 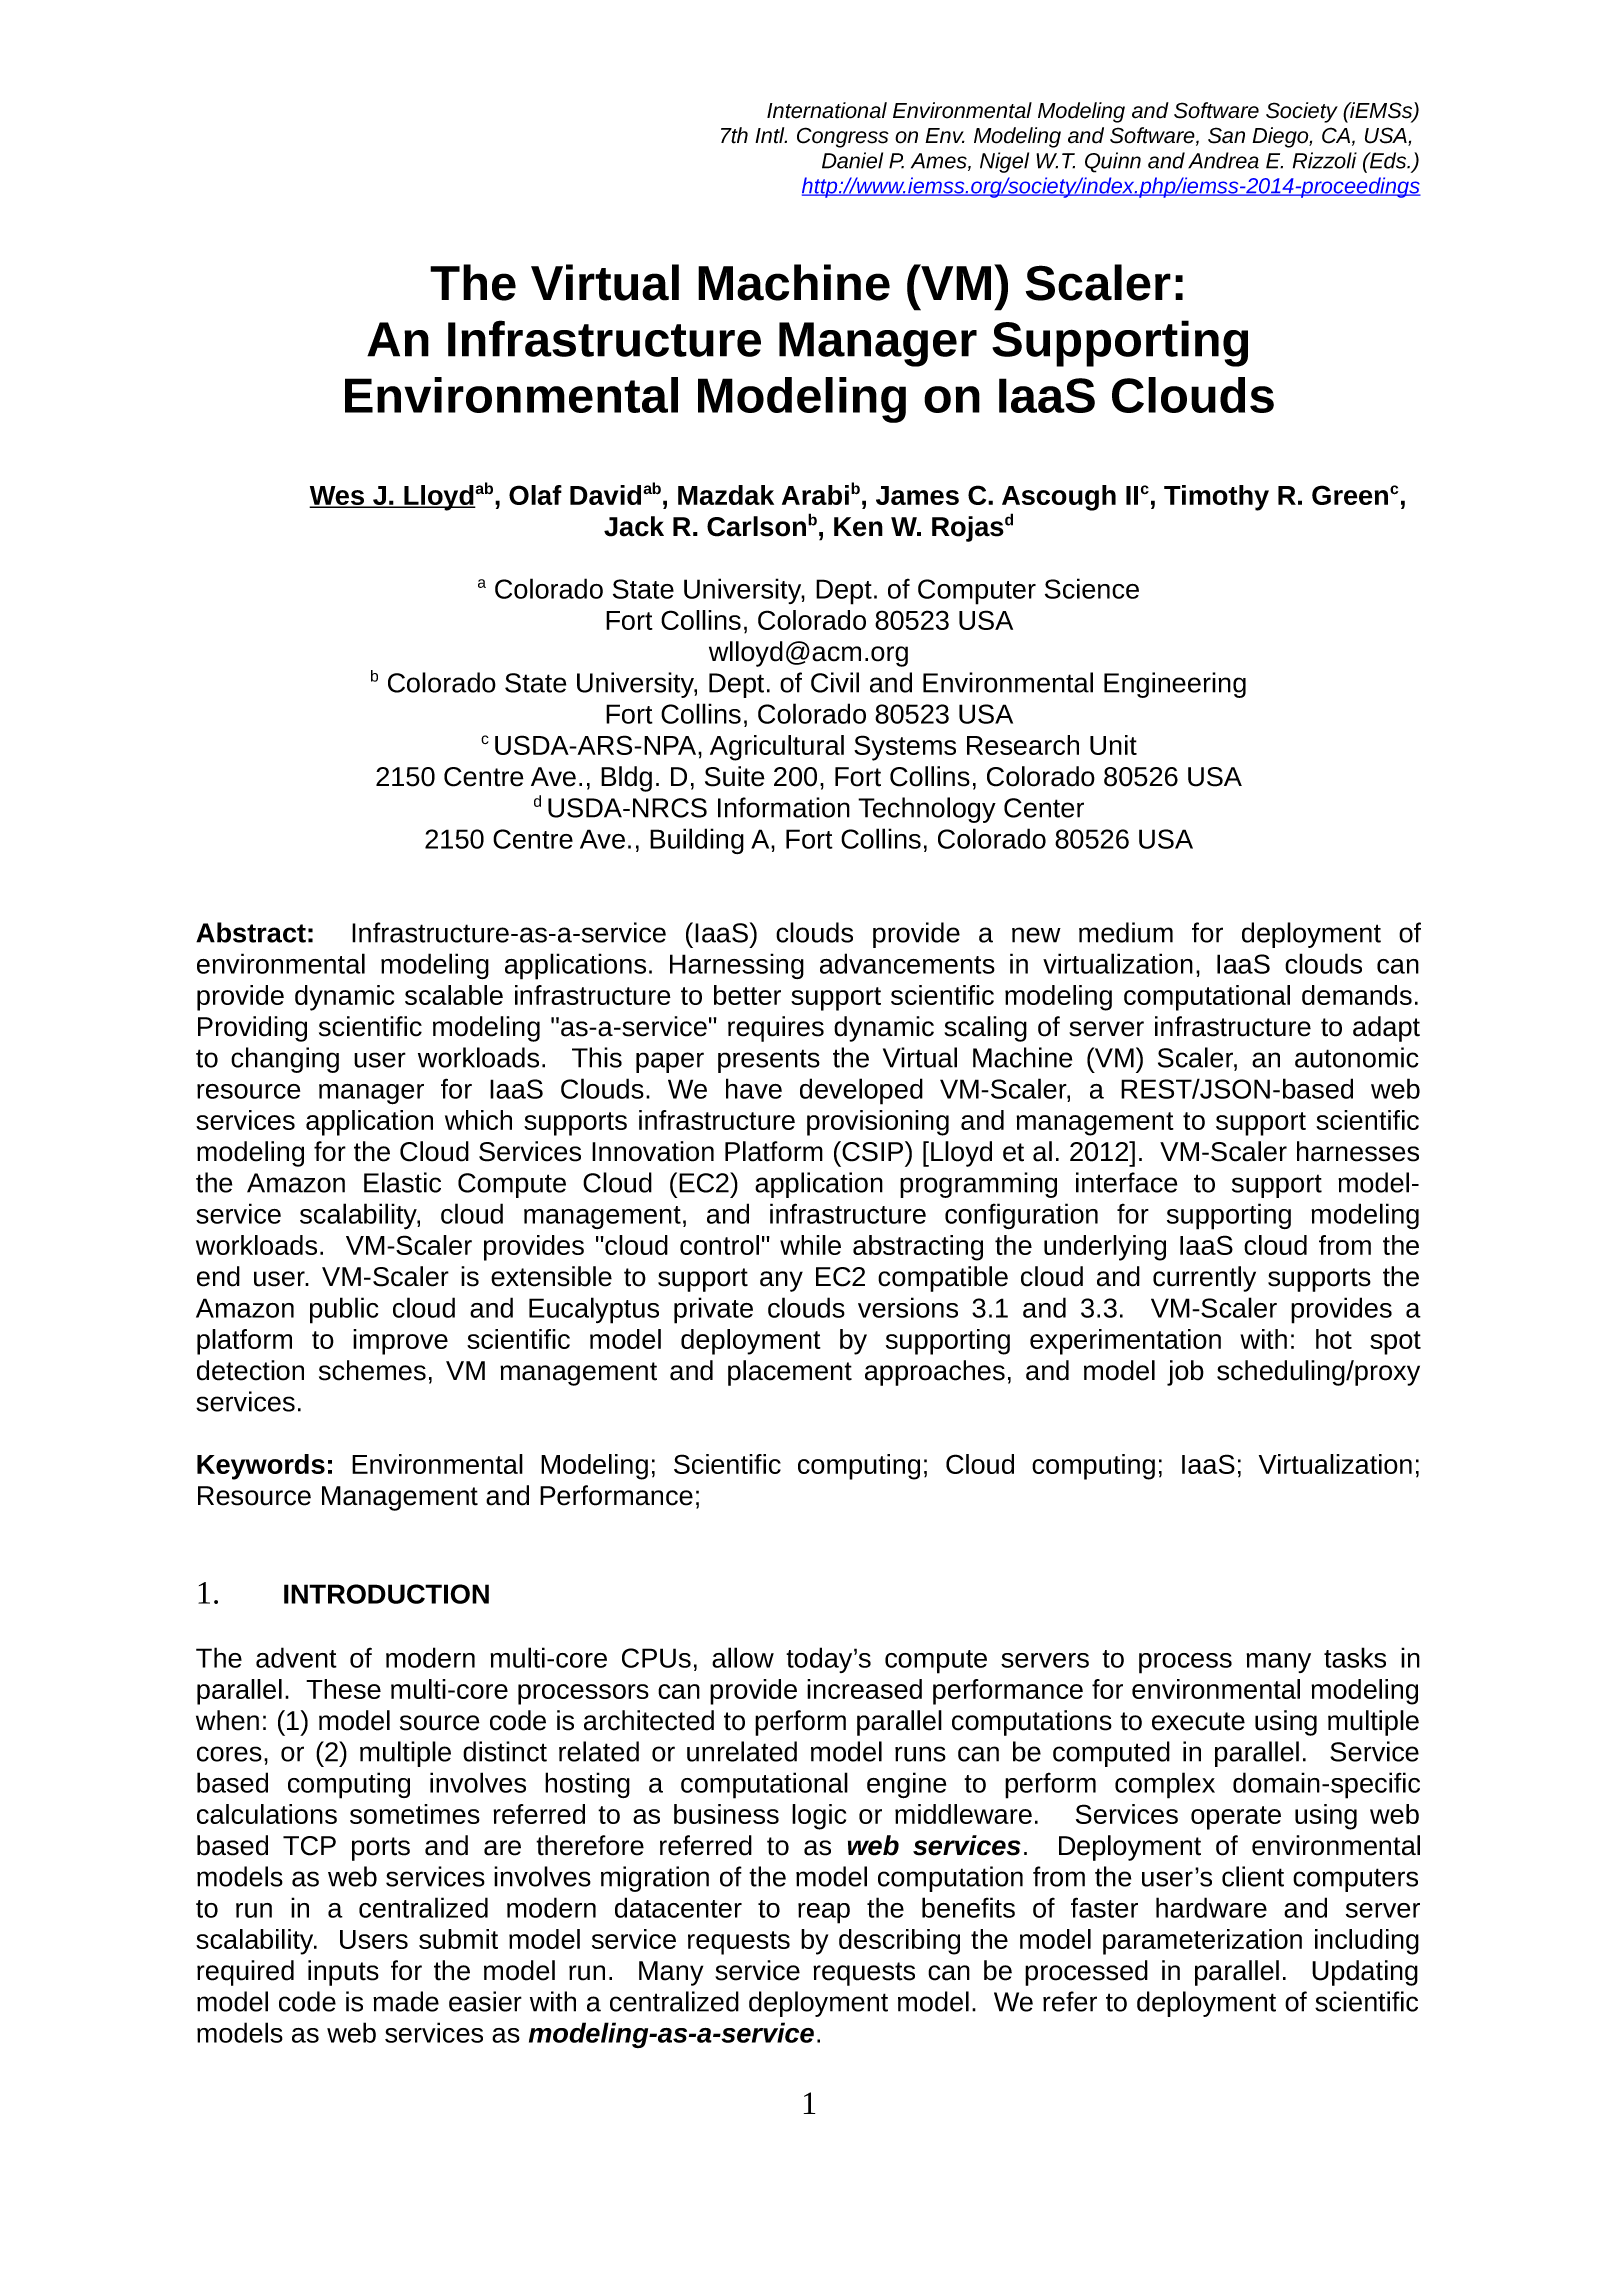 I want to click on autonomic, so click(x=1357, y=1057).
